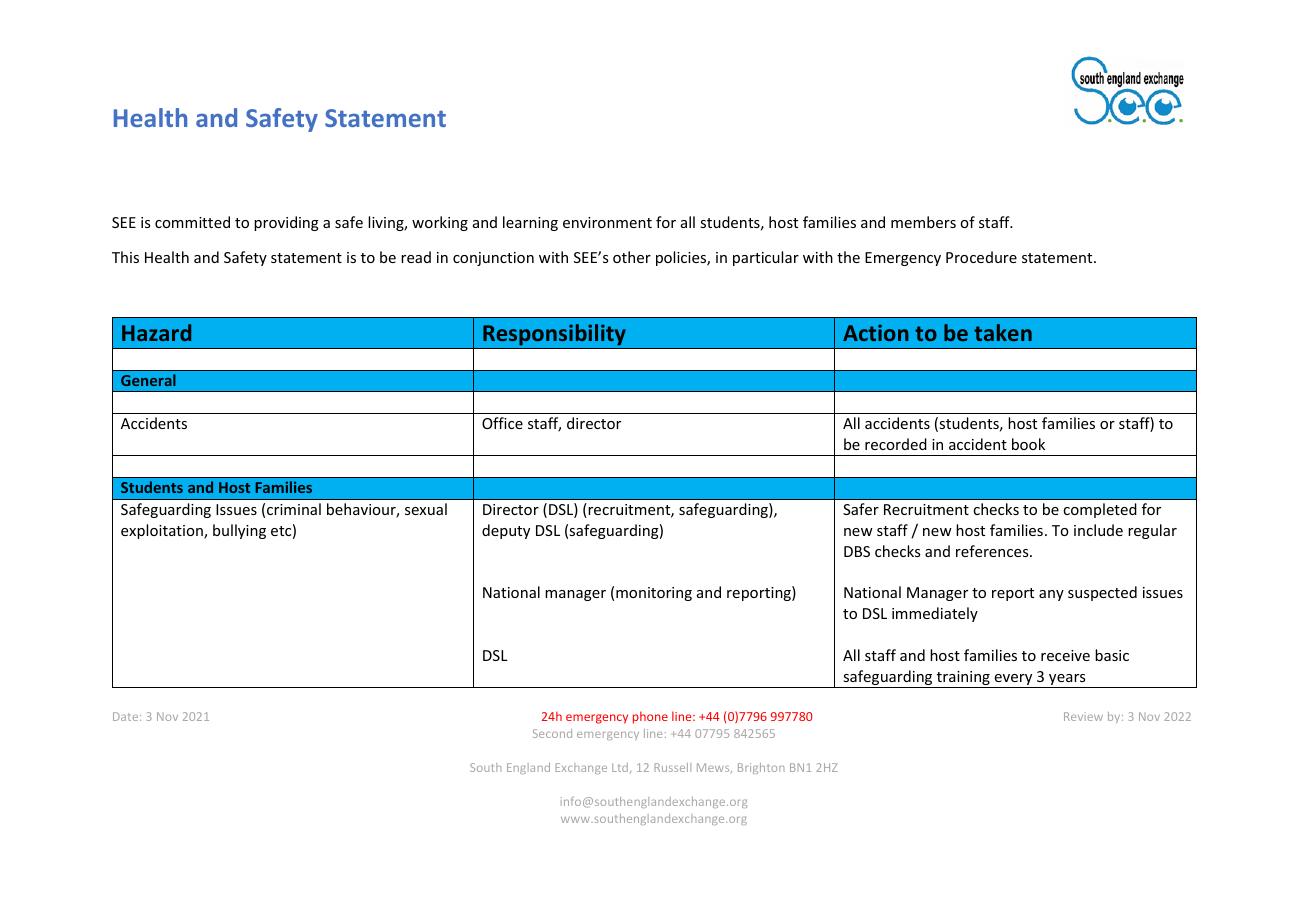 This screenshot has width=1308, height=924. Describe the element at coordinates (607, 222) in the screenshot. I see `environment` at that location.
